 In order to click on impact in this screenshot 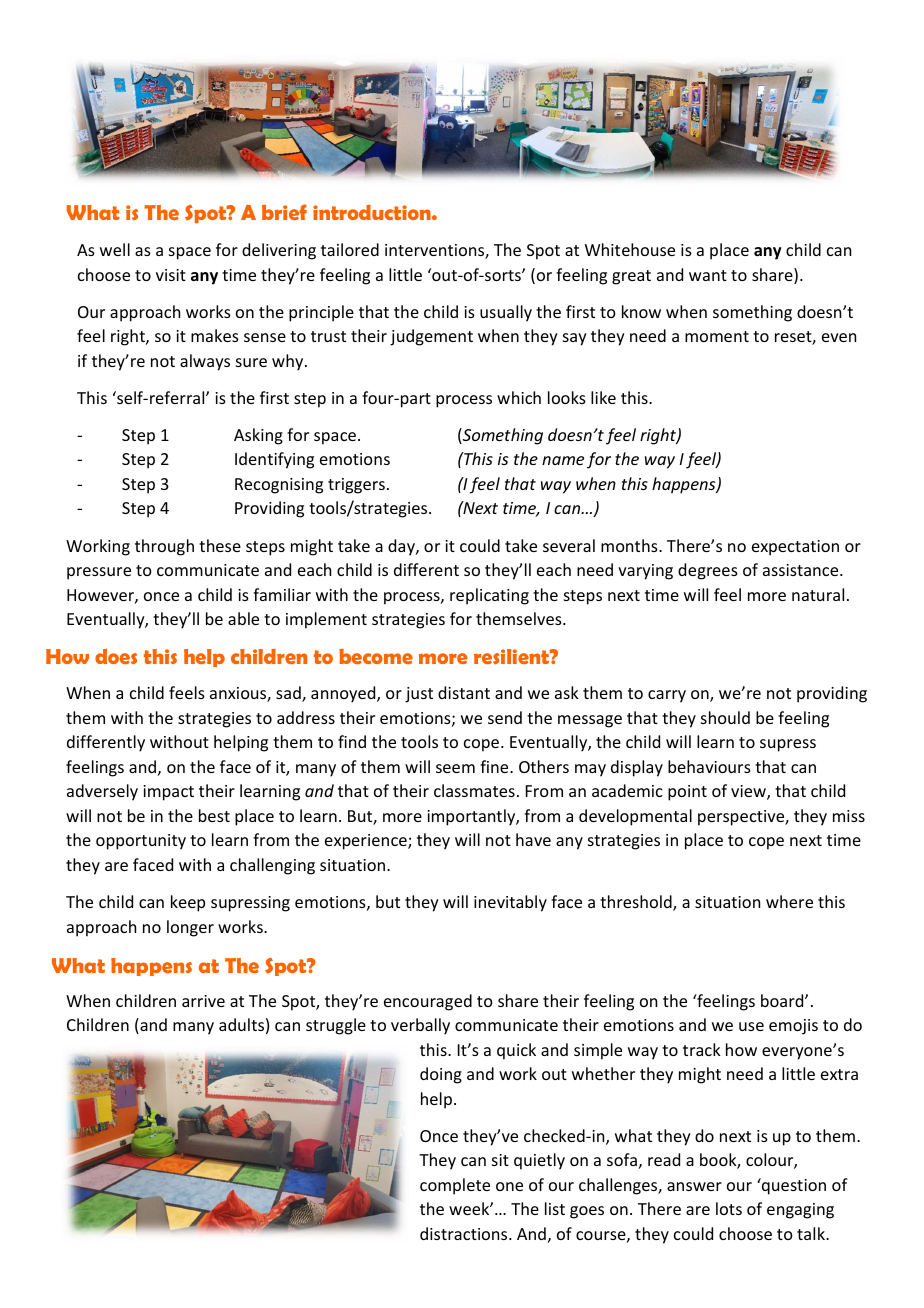, I will do `click(168, 793)`.
